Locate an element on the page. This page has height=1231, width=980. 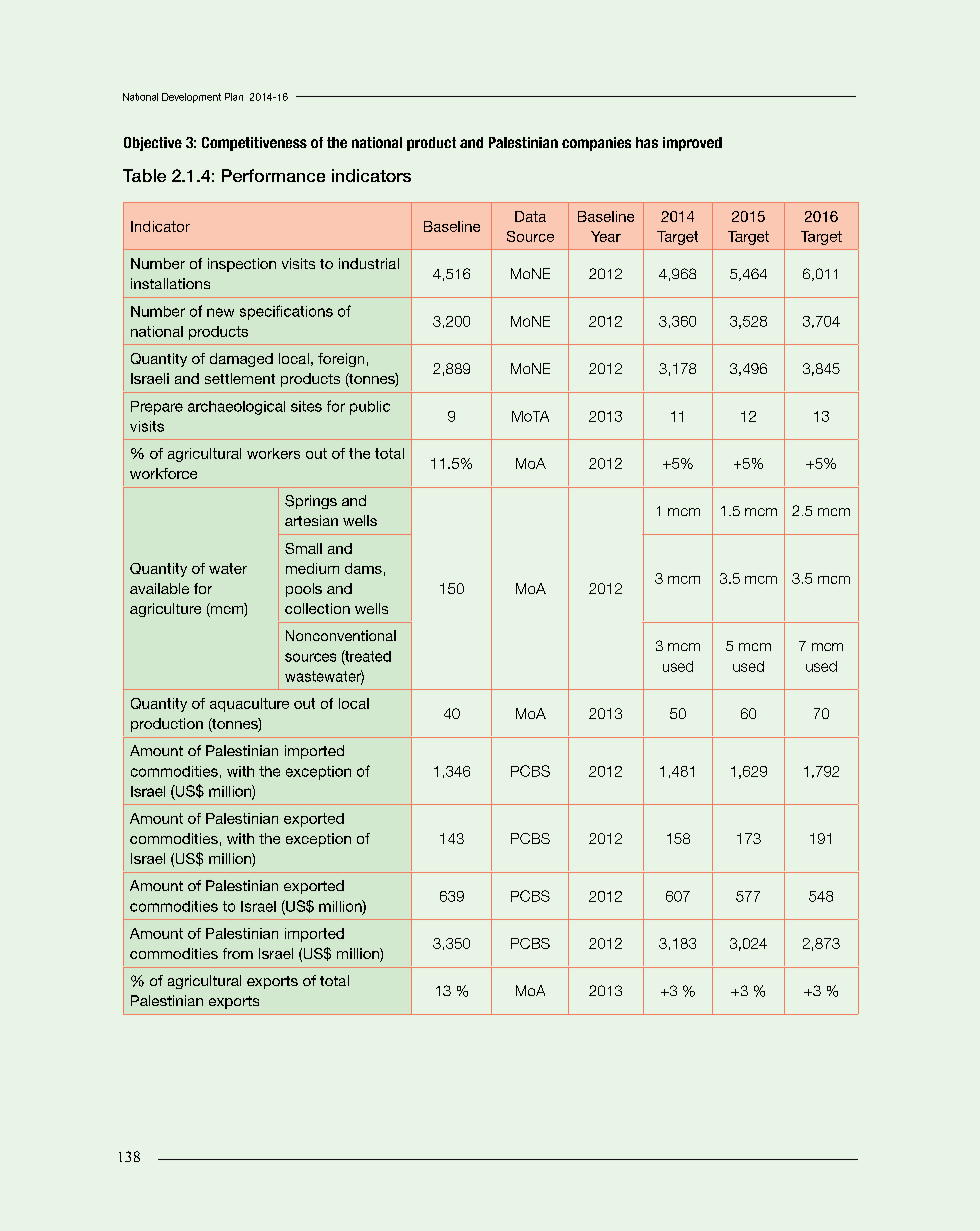
aquaculture is located at coordinates (249, 705).
